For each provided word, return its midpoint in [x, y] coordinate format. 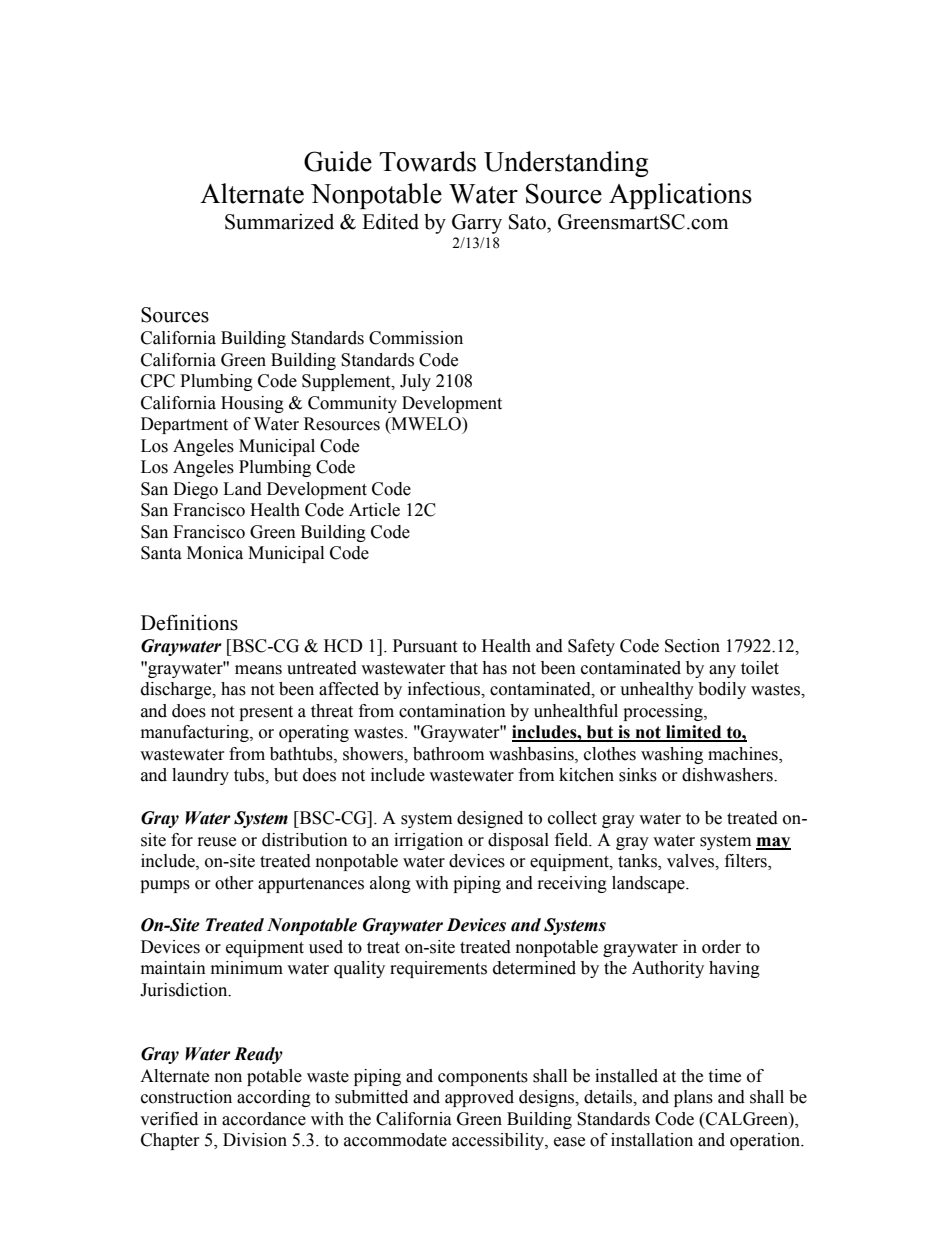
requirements [438, 969]
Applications [680, 196]
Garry [477, 224]
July [415, 382]
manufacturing [196, 733]
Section [692, 646]
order [721, 947]
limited [694, 733]
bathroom [448, 754]
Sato [528, 222]
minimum [247, 968]
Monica [215, 553]
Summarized [279, 222]
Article [374, 510]
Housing [252, 404]
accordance [264, 1119]
